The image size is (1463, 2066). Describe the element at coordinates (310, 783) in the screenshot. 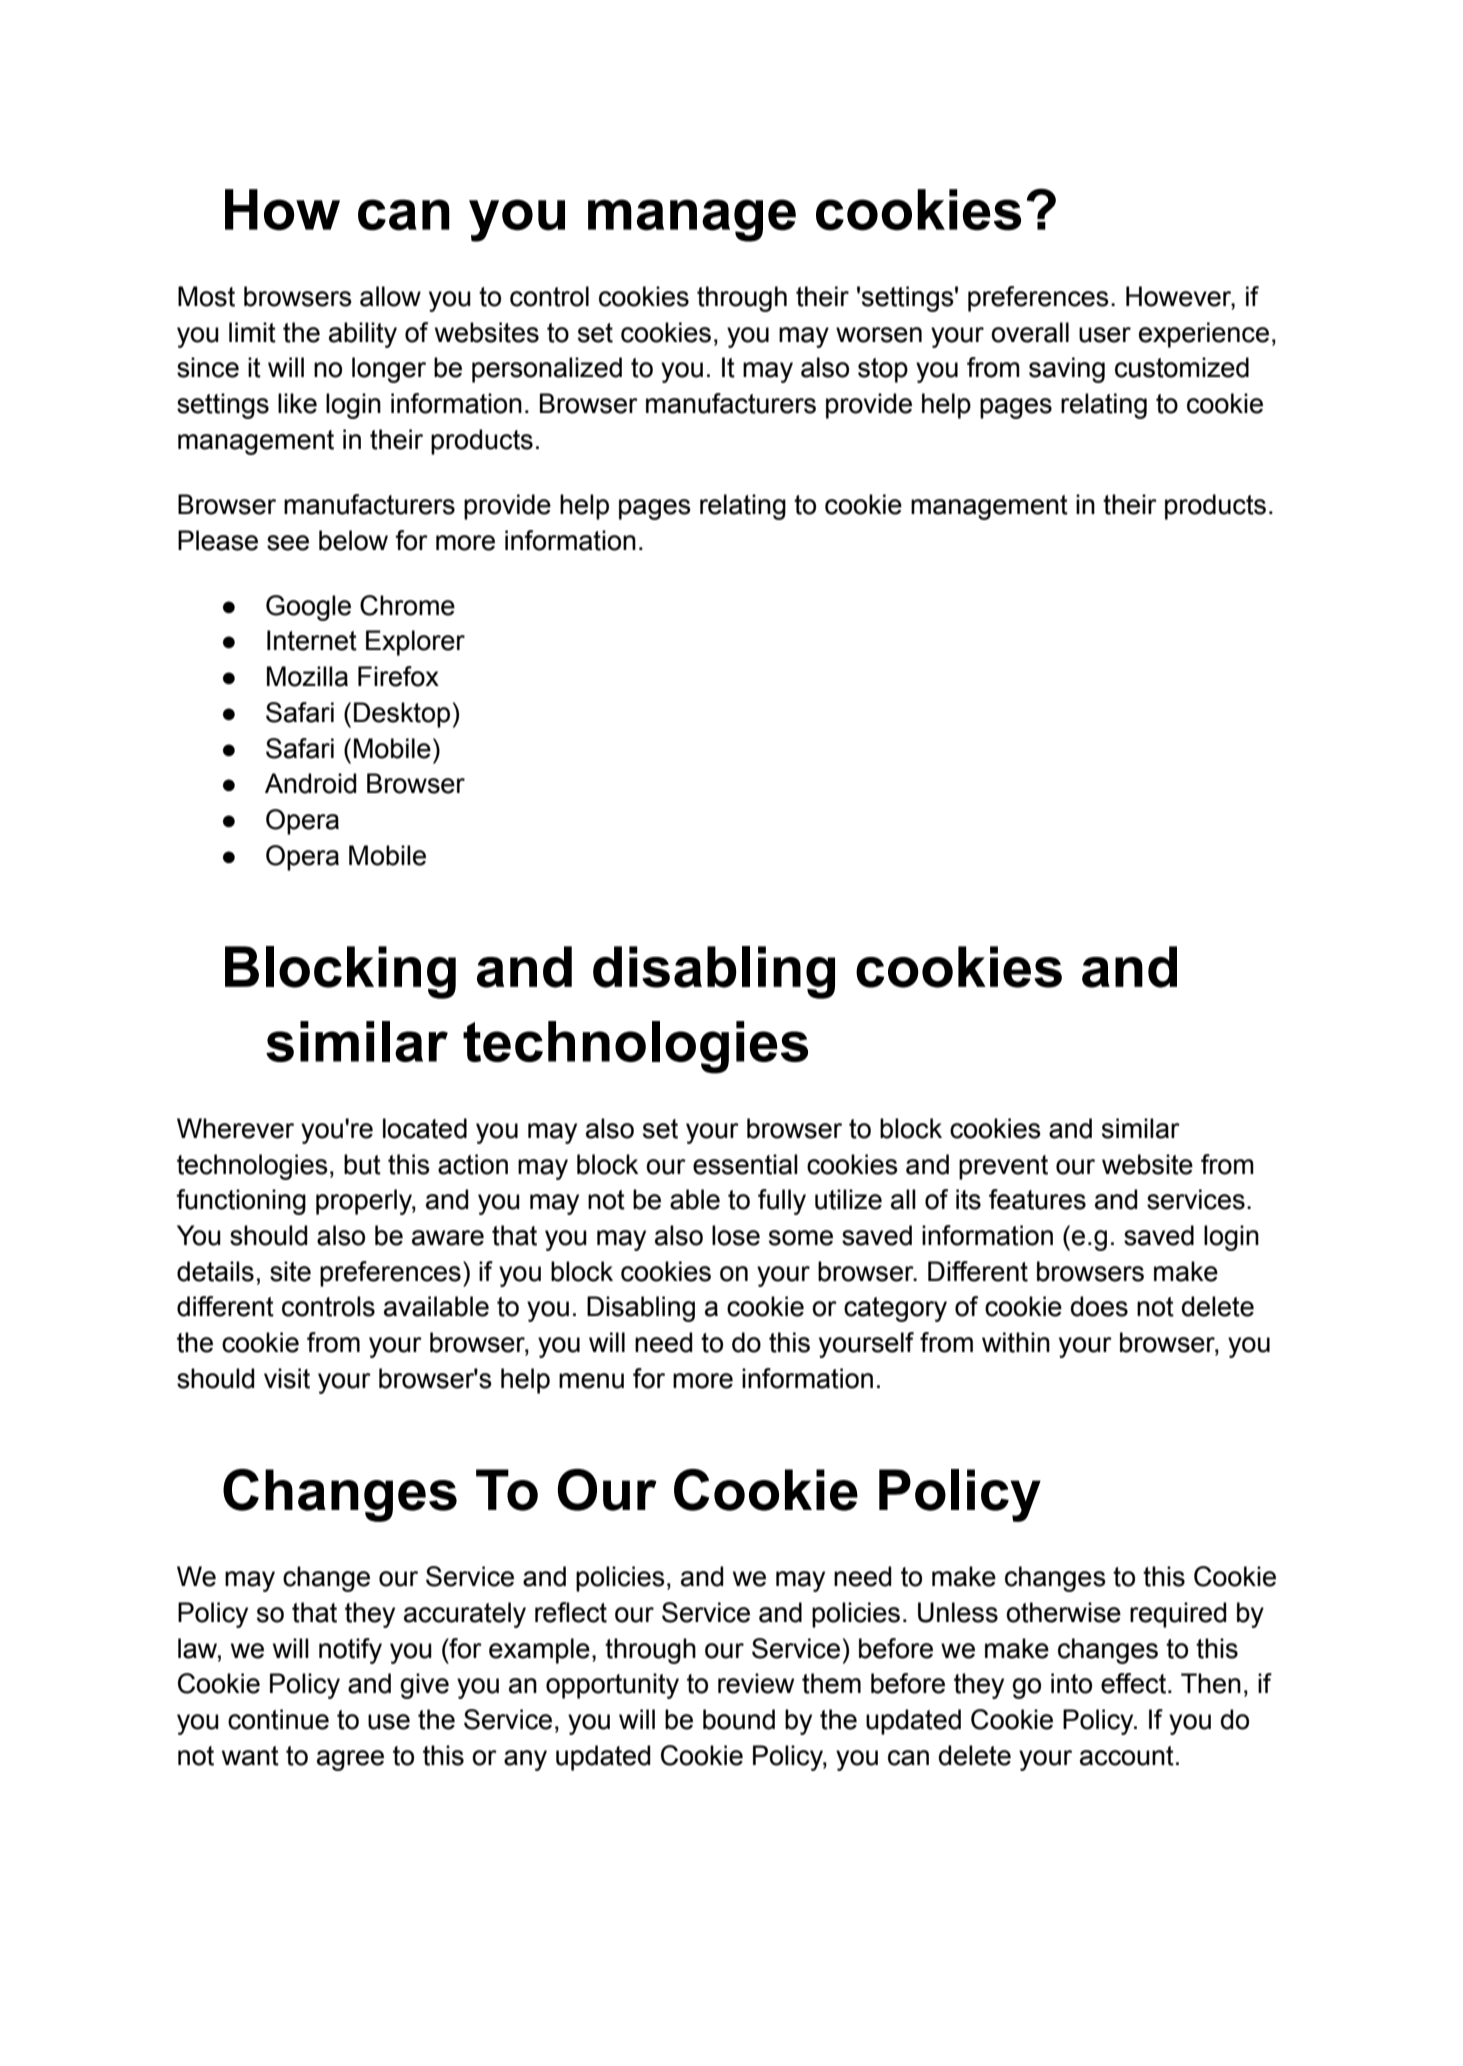

I see `Android` at that location.
